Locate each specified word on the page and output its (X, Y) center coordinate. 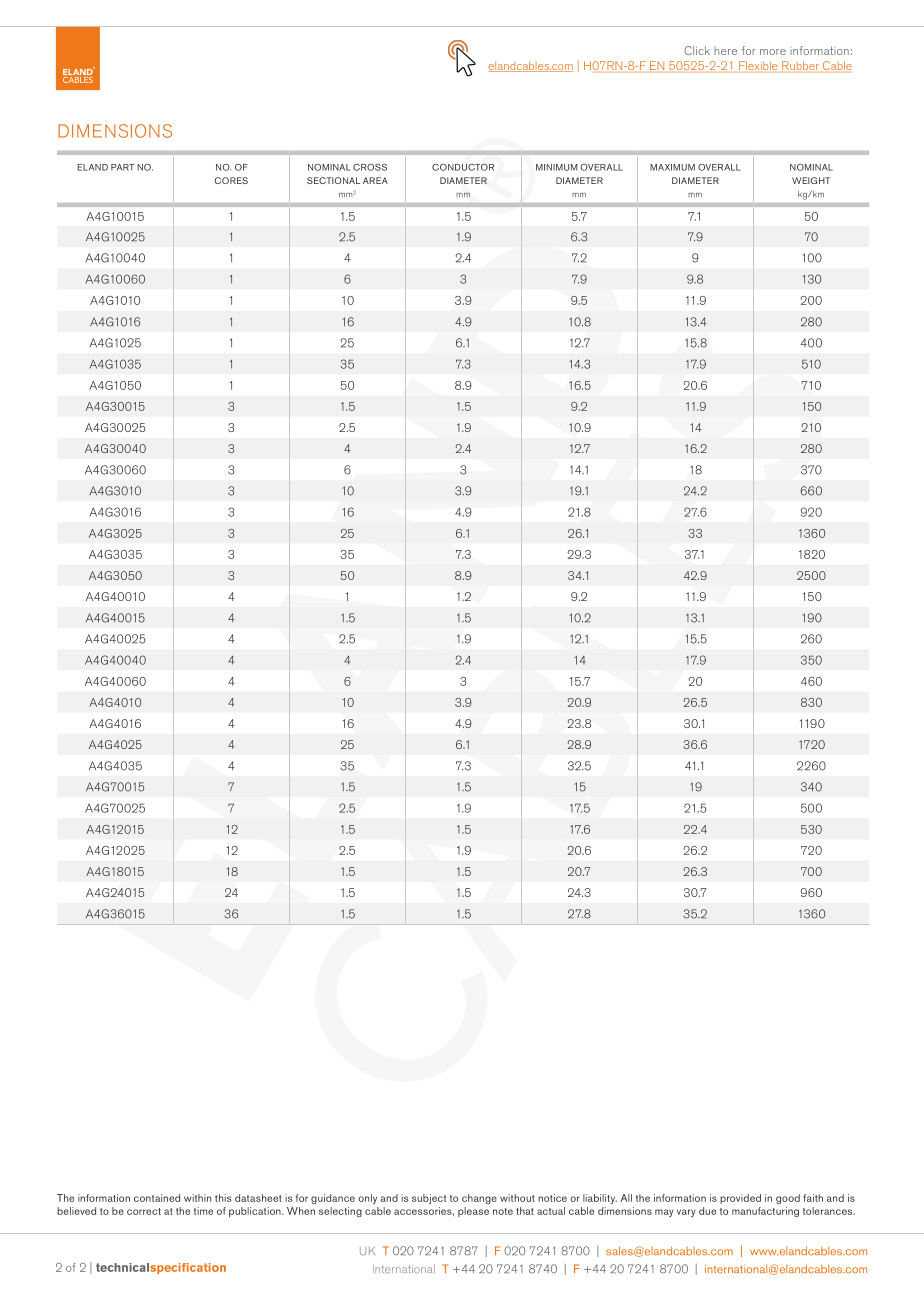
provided (740, 1199)
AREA (375, 180)
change (479, 1199)
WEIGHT (811, 180)
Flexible (758, 65)
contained (157, 1198)
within (197, 1198)
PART (122, 167)
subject (429, 1199)
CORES (231, 180)
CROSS (370, 167)
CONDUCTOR (463, 167)
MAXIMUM (672, 167)
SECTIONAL (333, 180)
